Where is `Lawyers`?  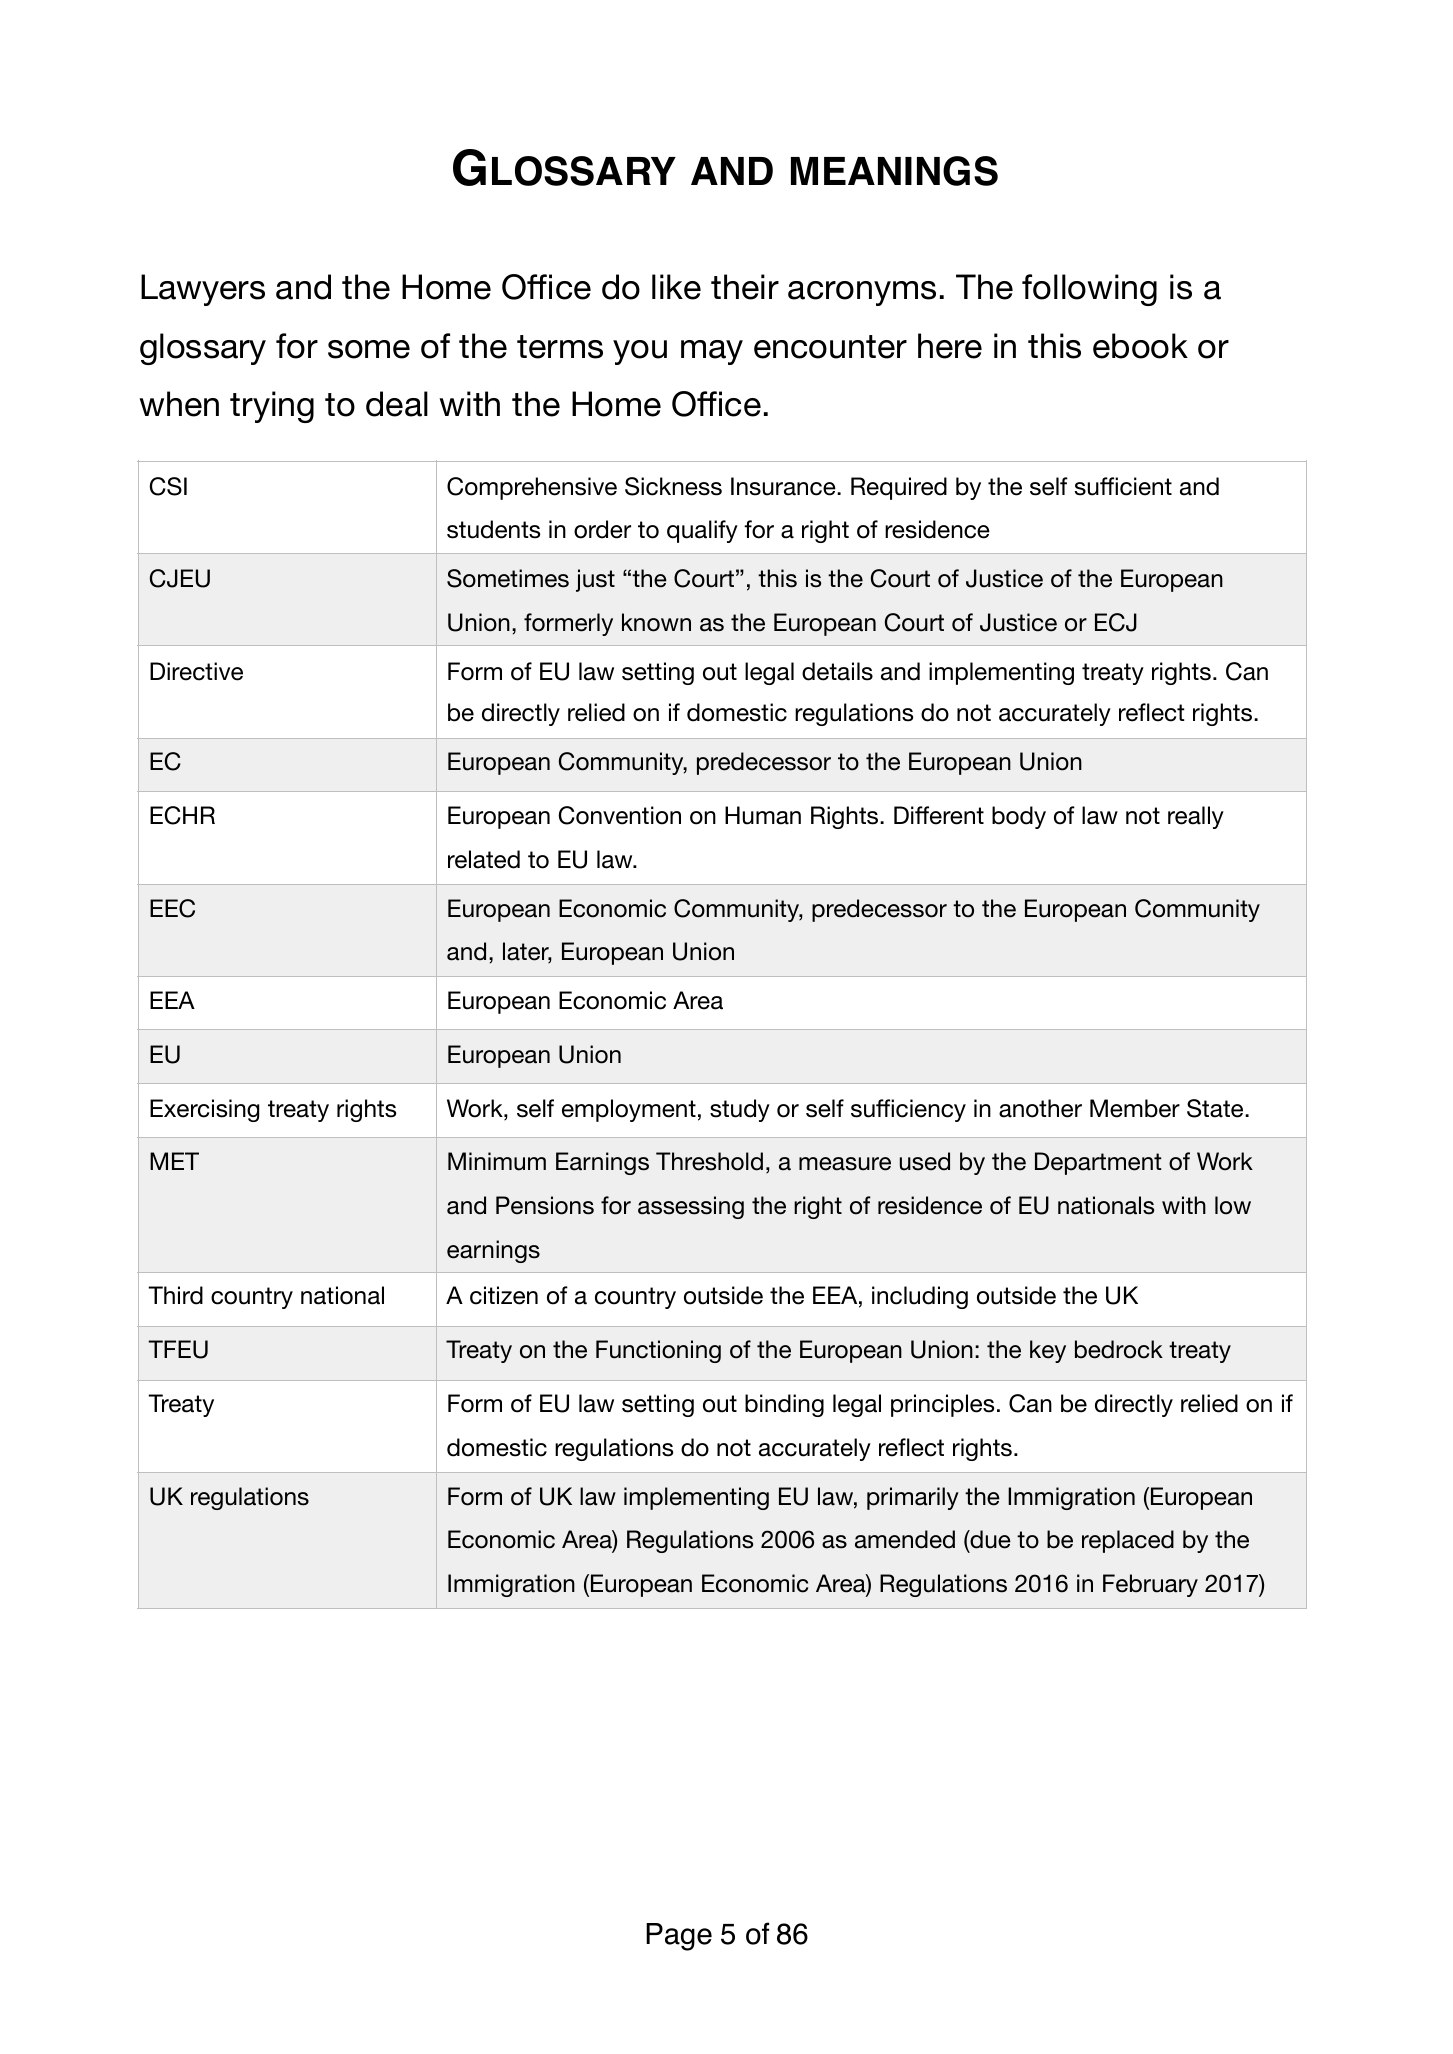 Lawyers is located at coordinates (203, 290).
